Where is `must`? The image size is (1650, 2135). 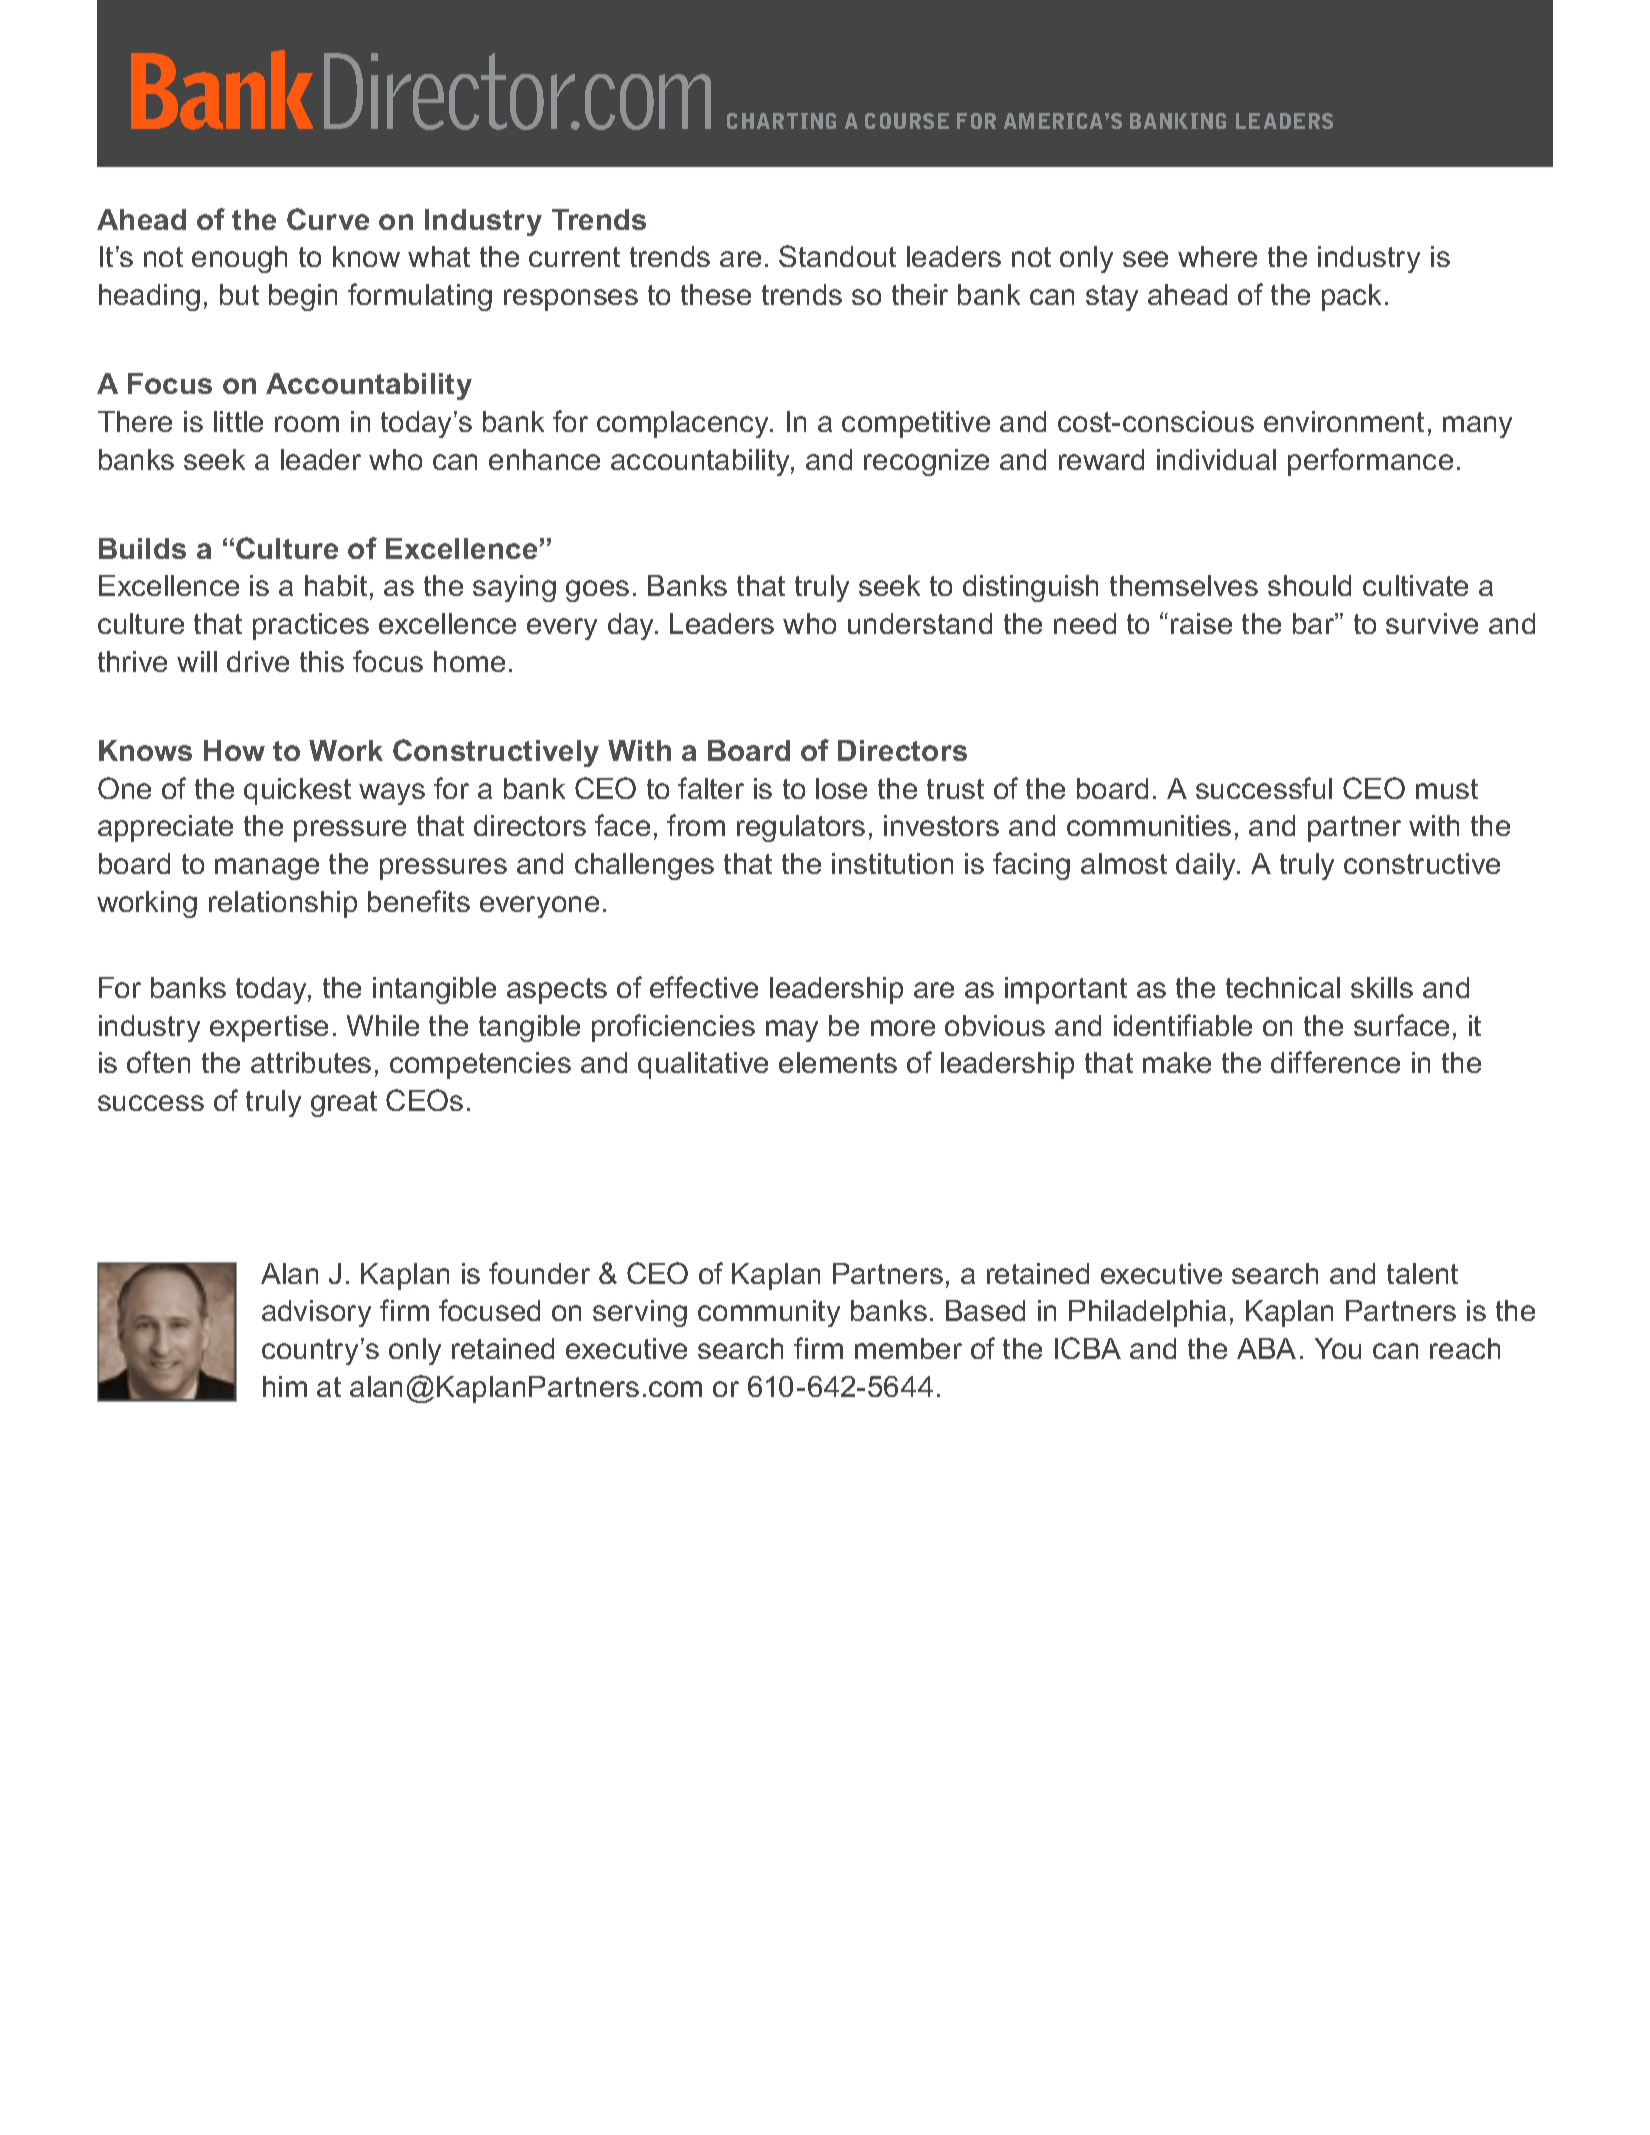
must is located at coordinates (1447, 789).
